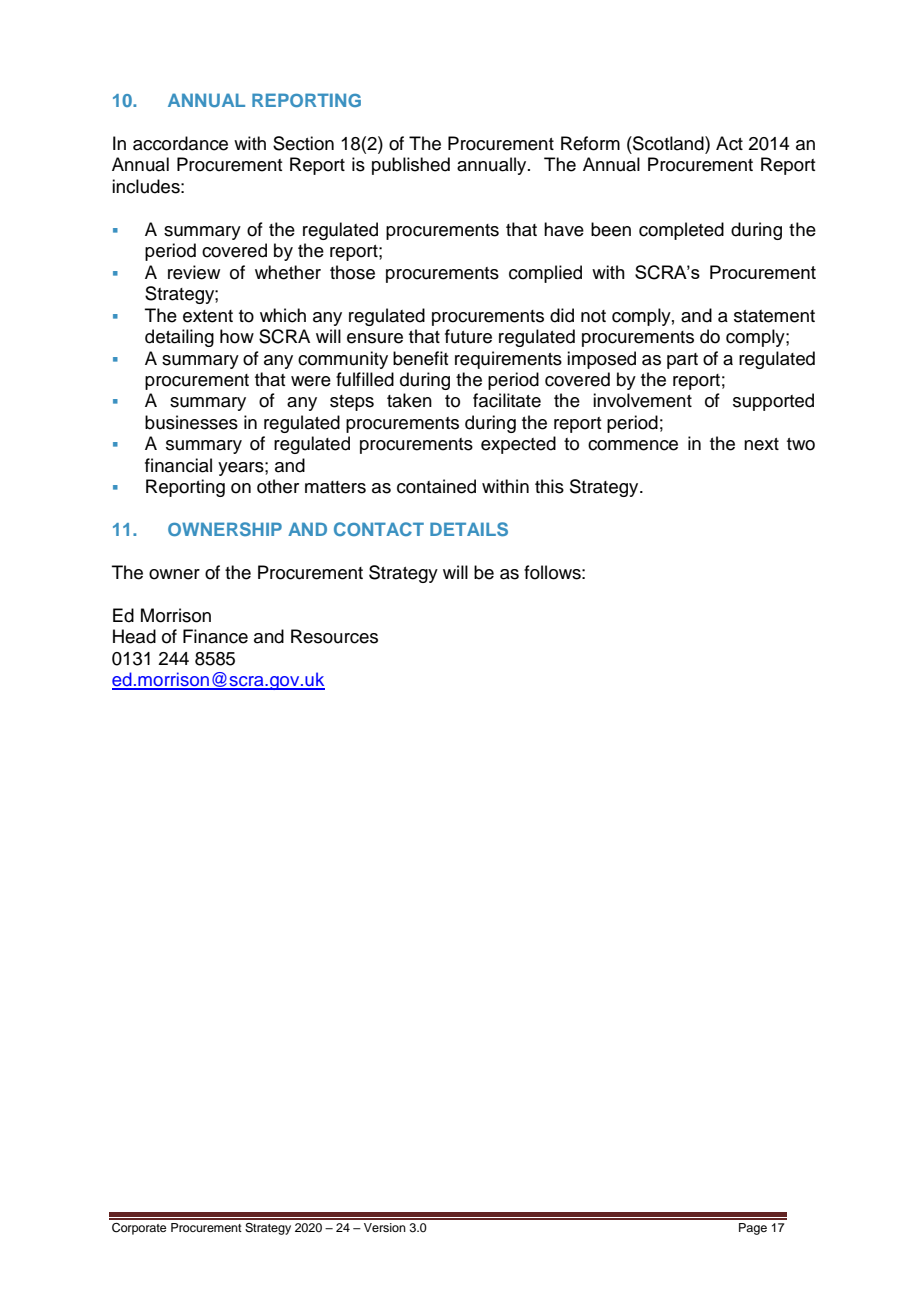 The image size is (924, 1308). What do you see at coordinates (191, 422) in the page?
I see `businesses` at bounding box center [191, 422].
